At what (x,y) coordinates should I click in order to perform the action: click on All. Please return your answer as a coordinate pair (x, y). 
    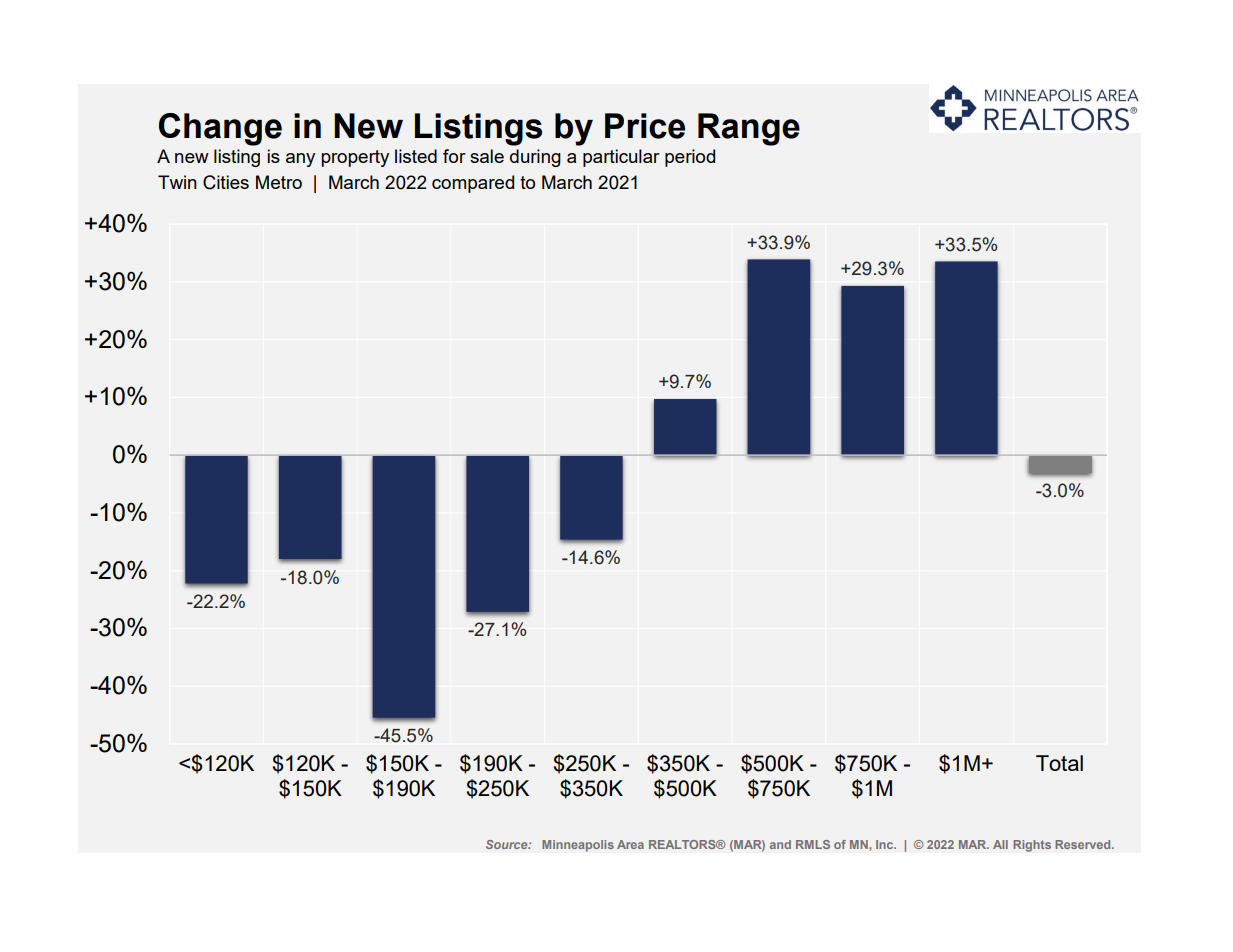
    Looking at the image, I should click on (1000, 844).
